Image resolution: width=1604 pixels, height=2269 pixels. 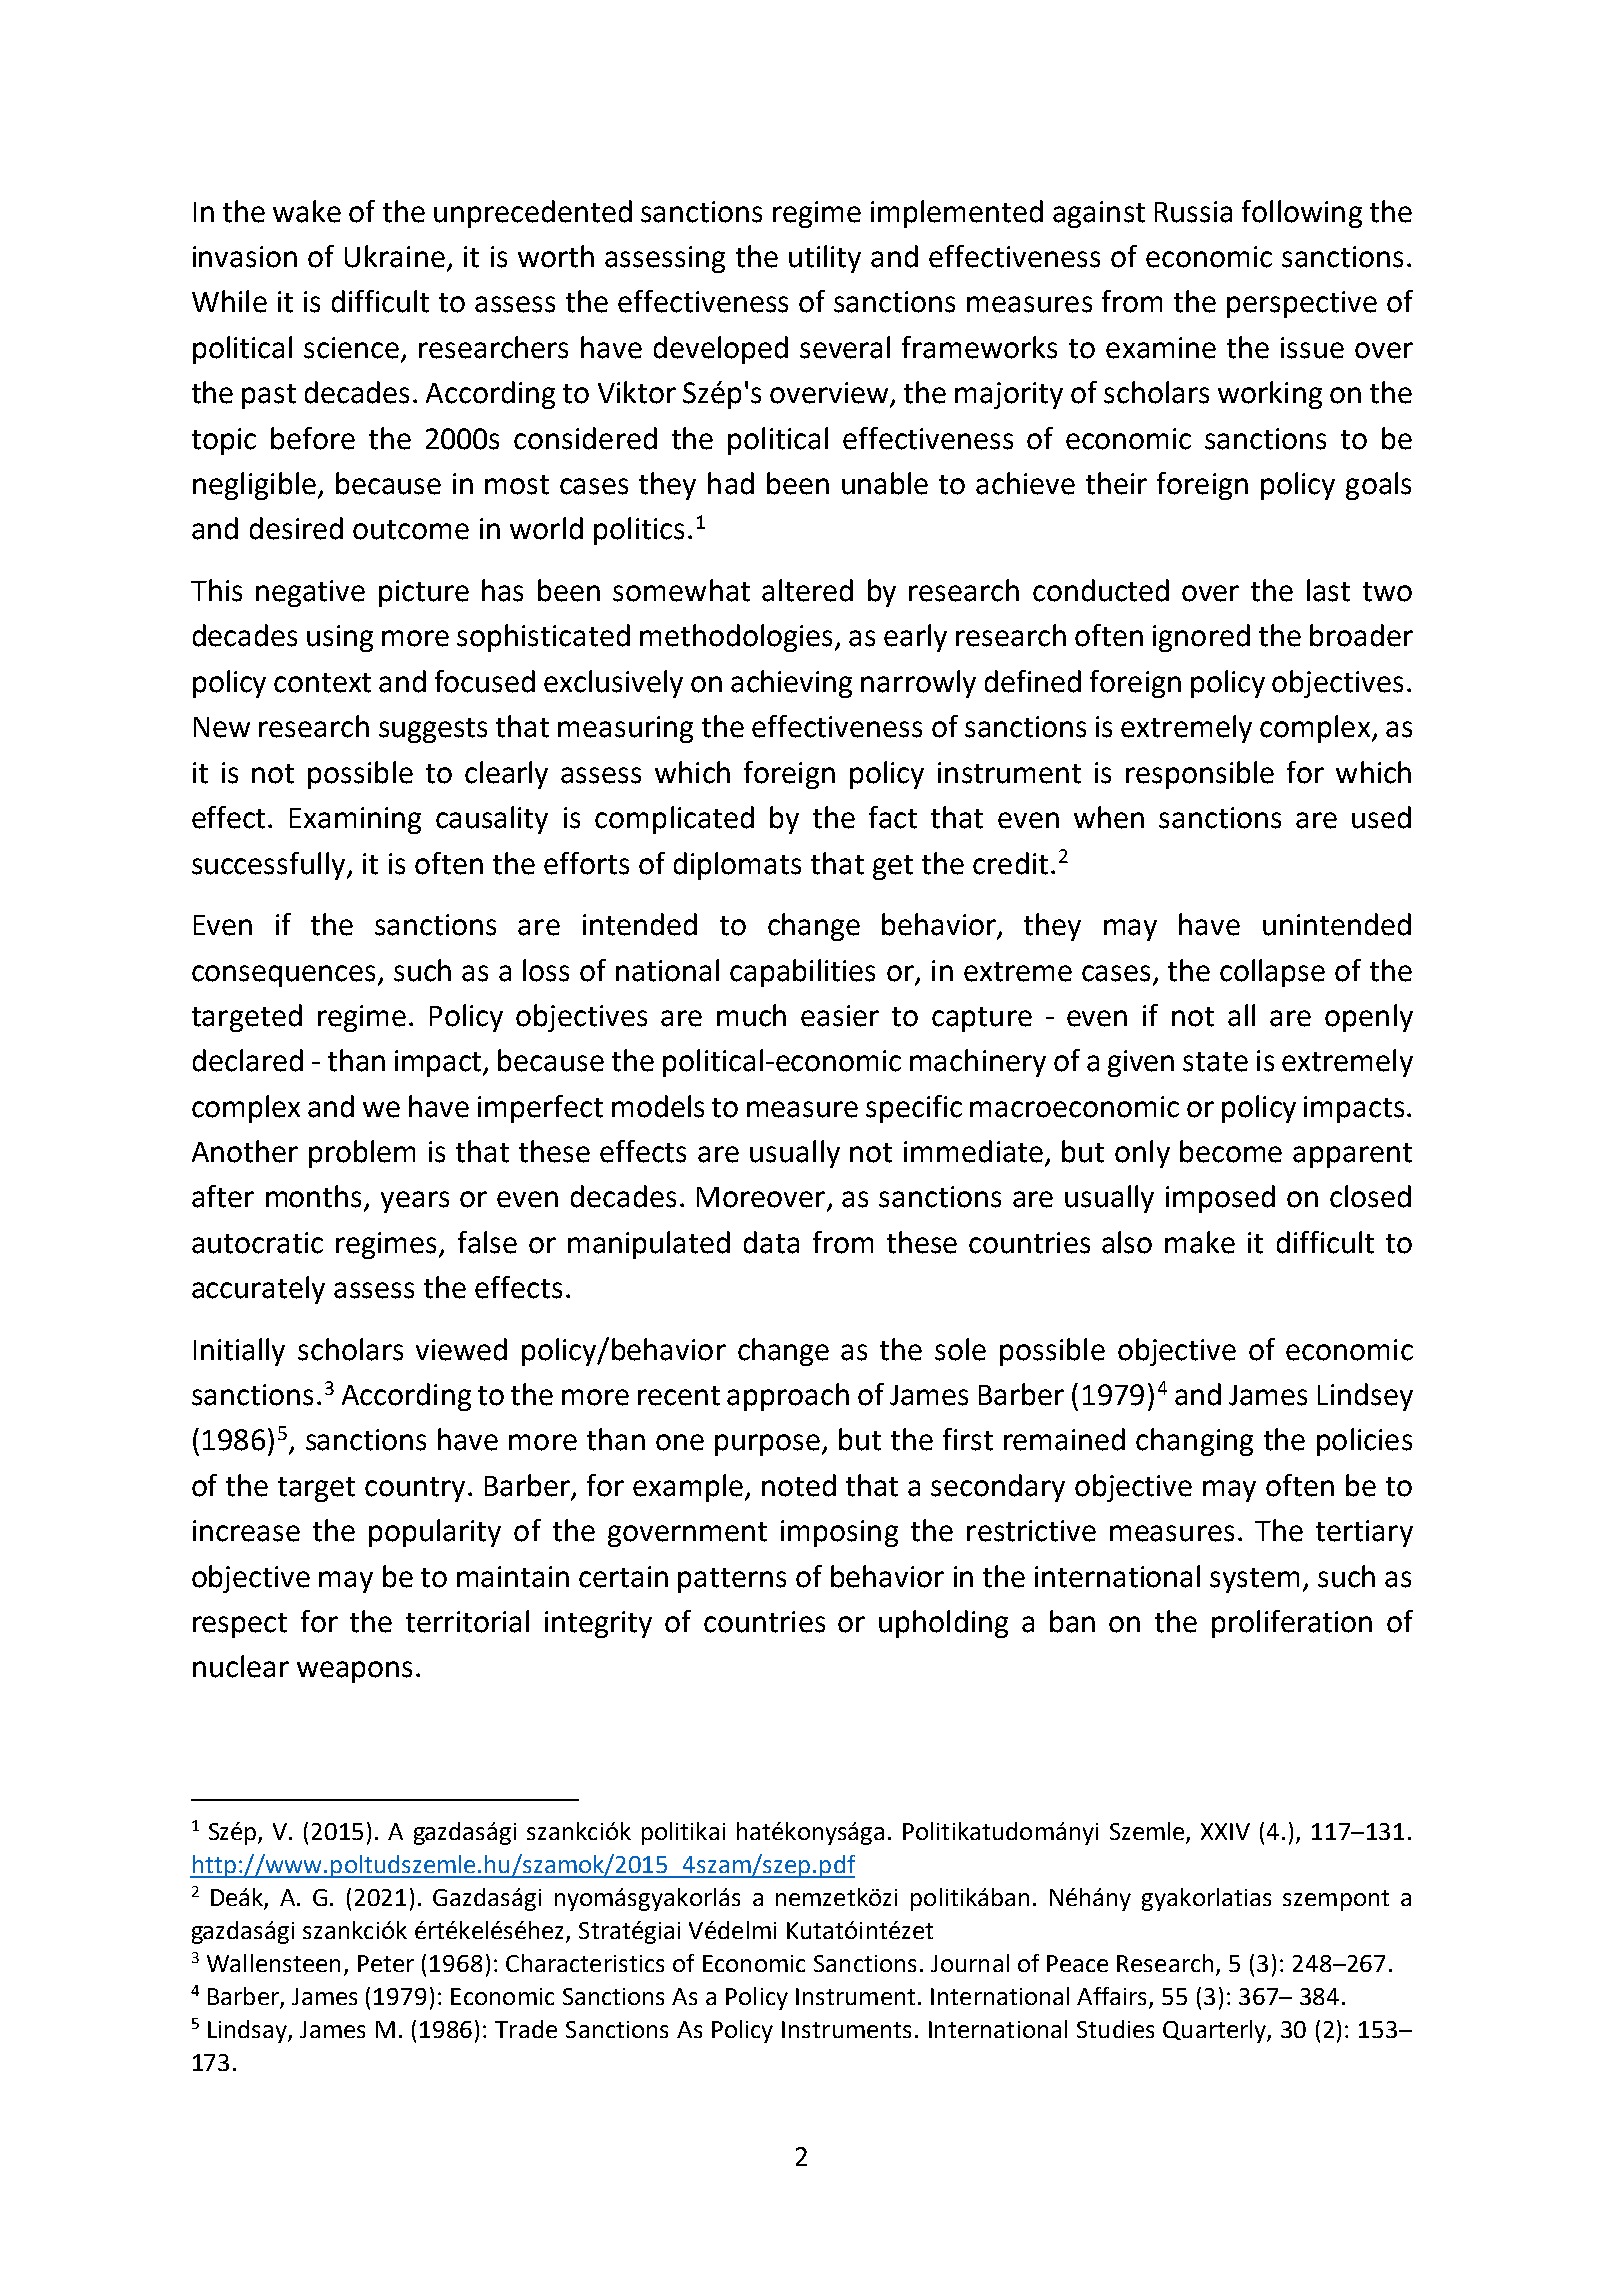 I want to click on utility, so click(x=825, y=259).
